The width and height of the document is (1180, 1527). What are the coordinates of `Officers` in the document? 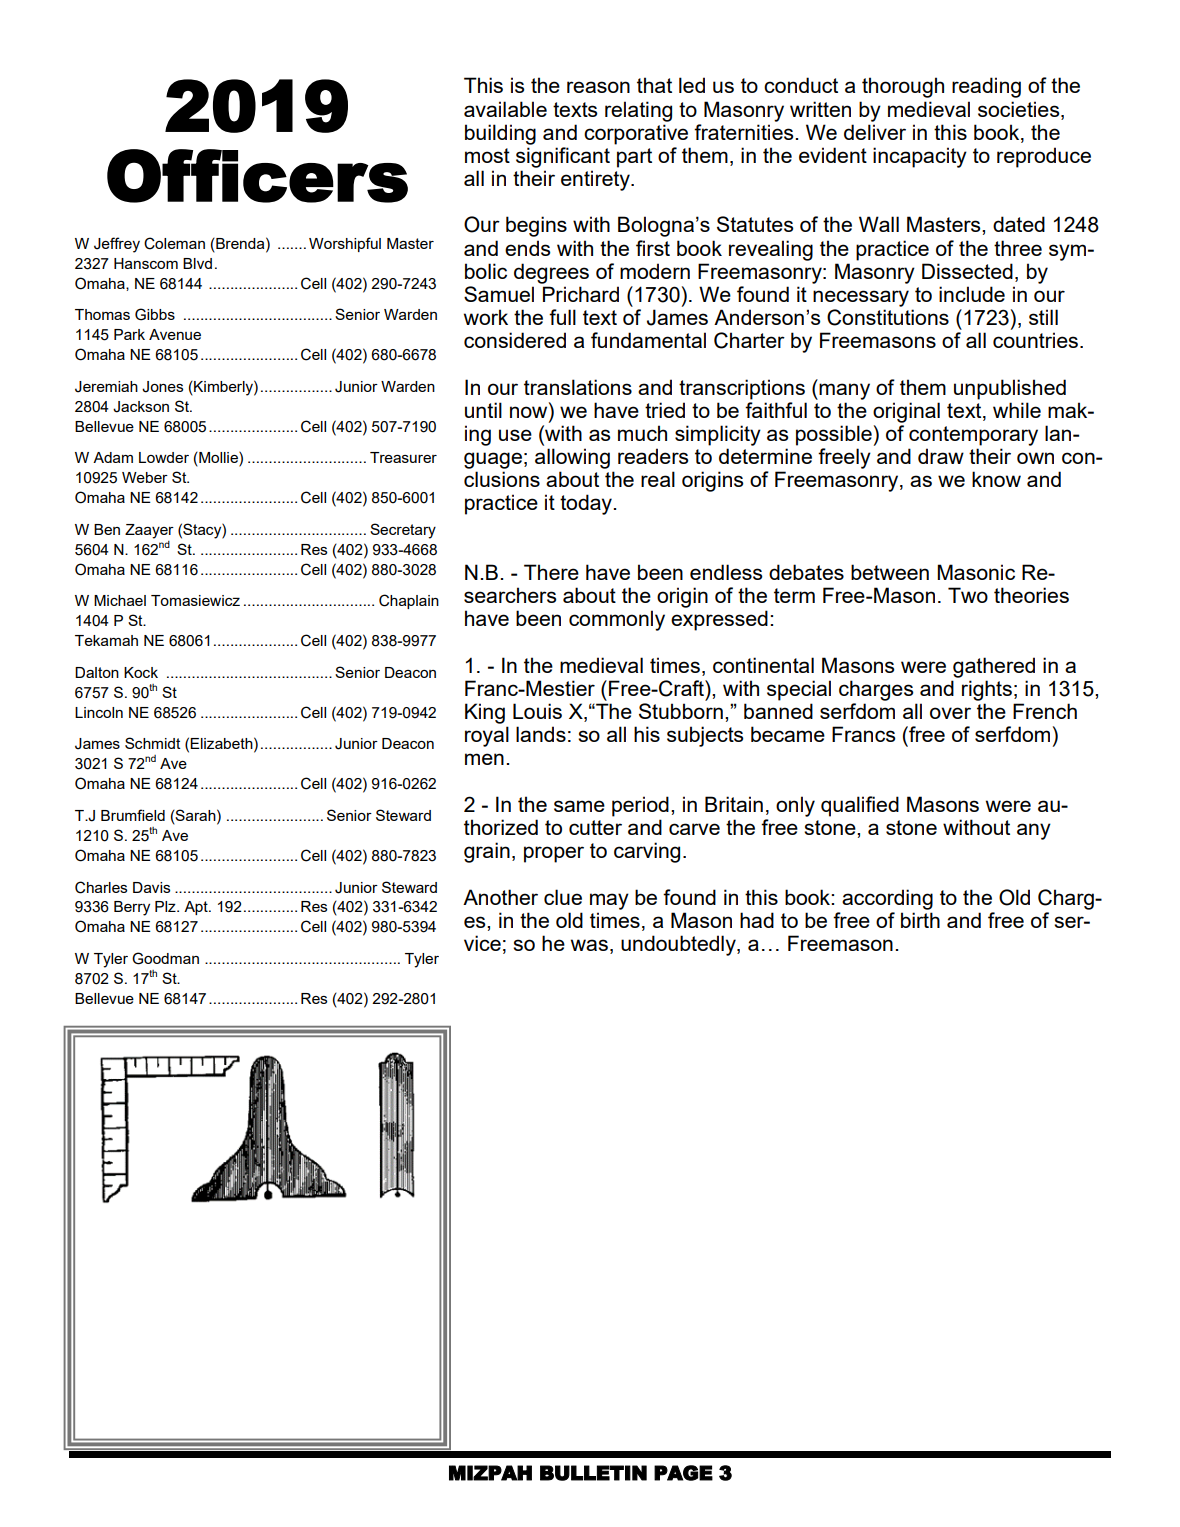 It's located at (257, 176).
